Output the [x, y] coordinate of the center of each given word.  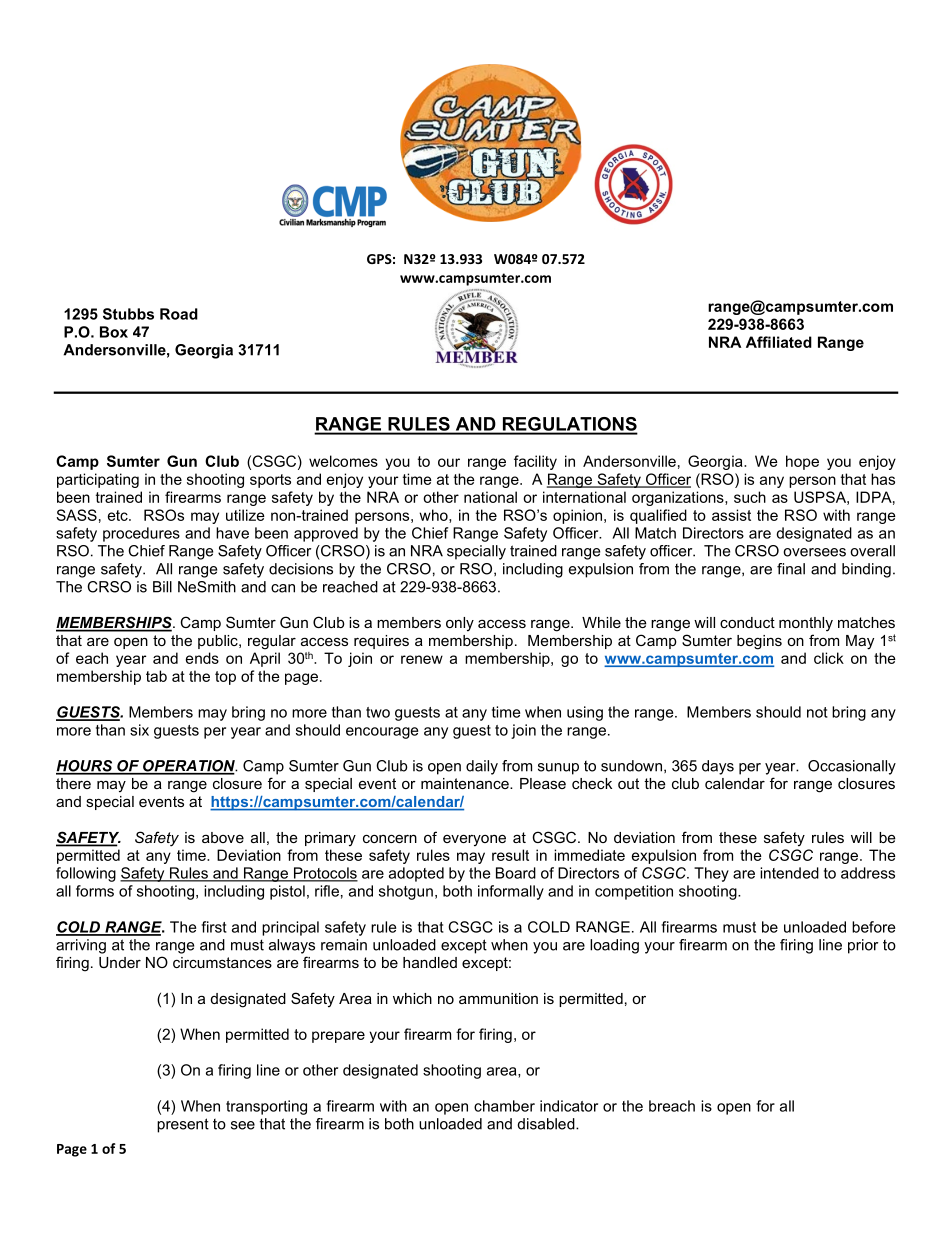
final [791, 569]
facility [535, 462]
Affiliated [779, 342]
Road [179, 314]
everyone [474, 840]
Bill [162, 587]
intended [789, 873]
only [460, 624]
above [223, 837]
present [183, 1125]
